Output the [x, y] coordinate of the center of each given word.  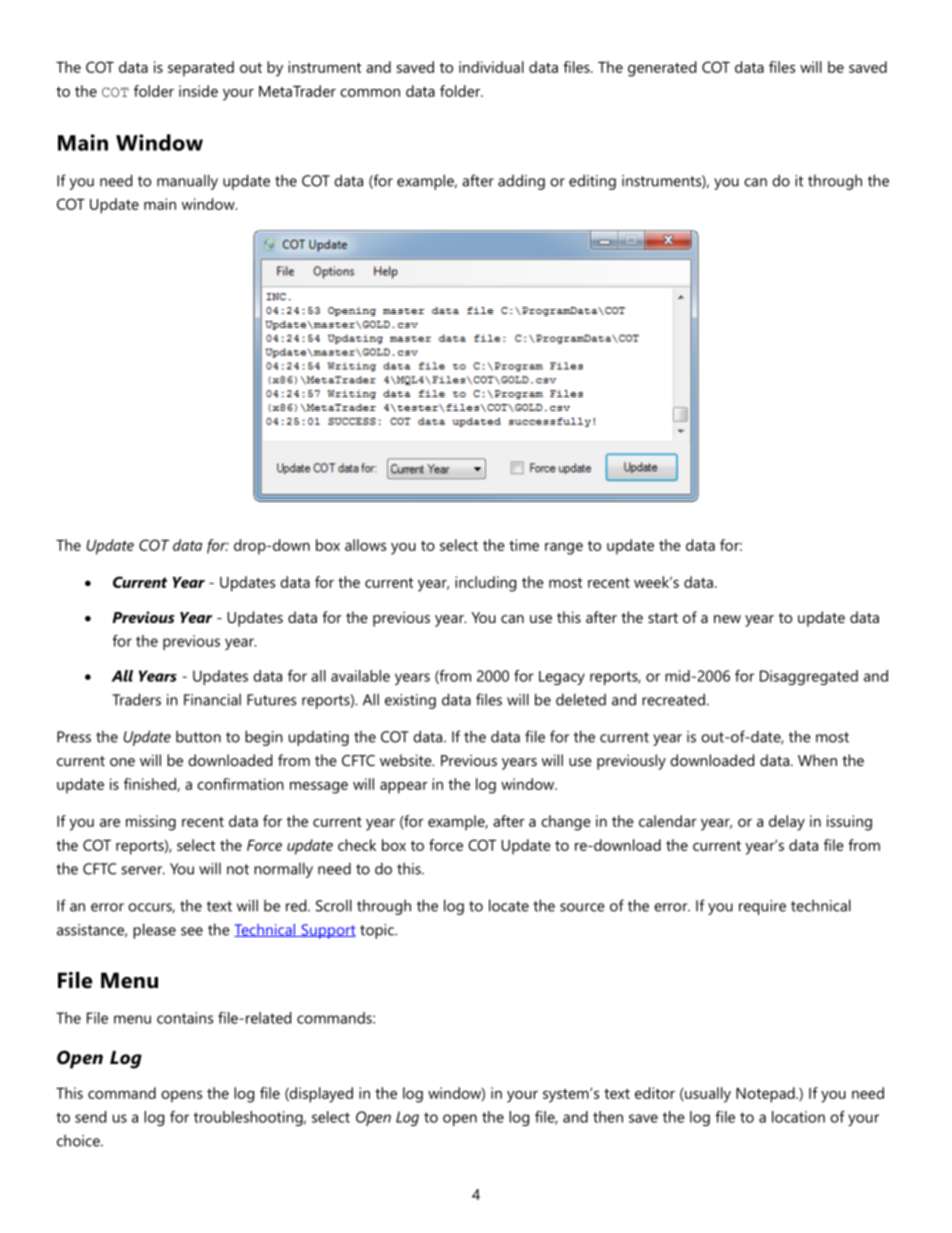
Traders [136, 699]
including [485, 584]
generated [662, 69]
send [90, 1117]
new [727, 619]
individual [491, 67]
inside [198, 91]
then [608, 1117]
